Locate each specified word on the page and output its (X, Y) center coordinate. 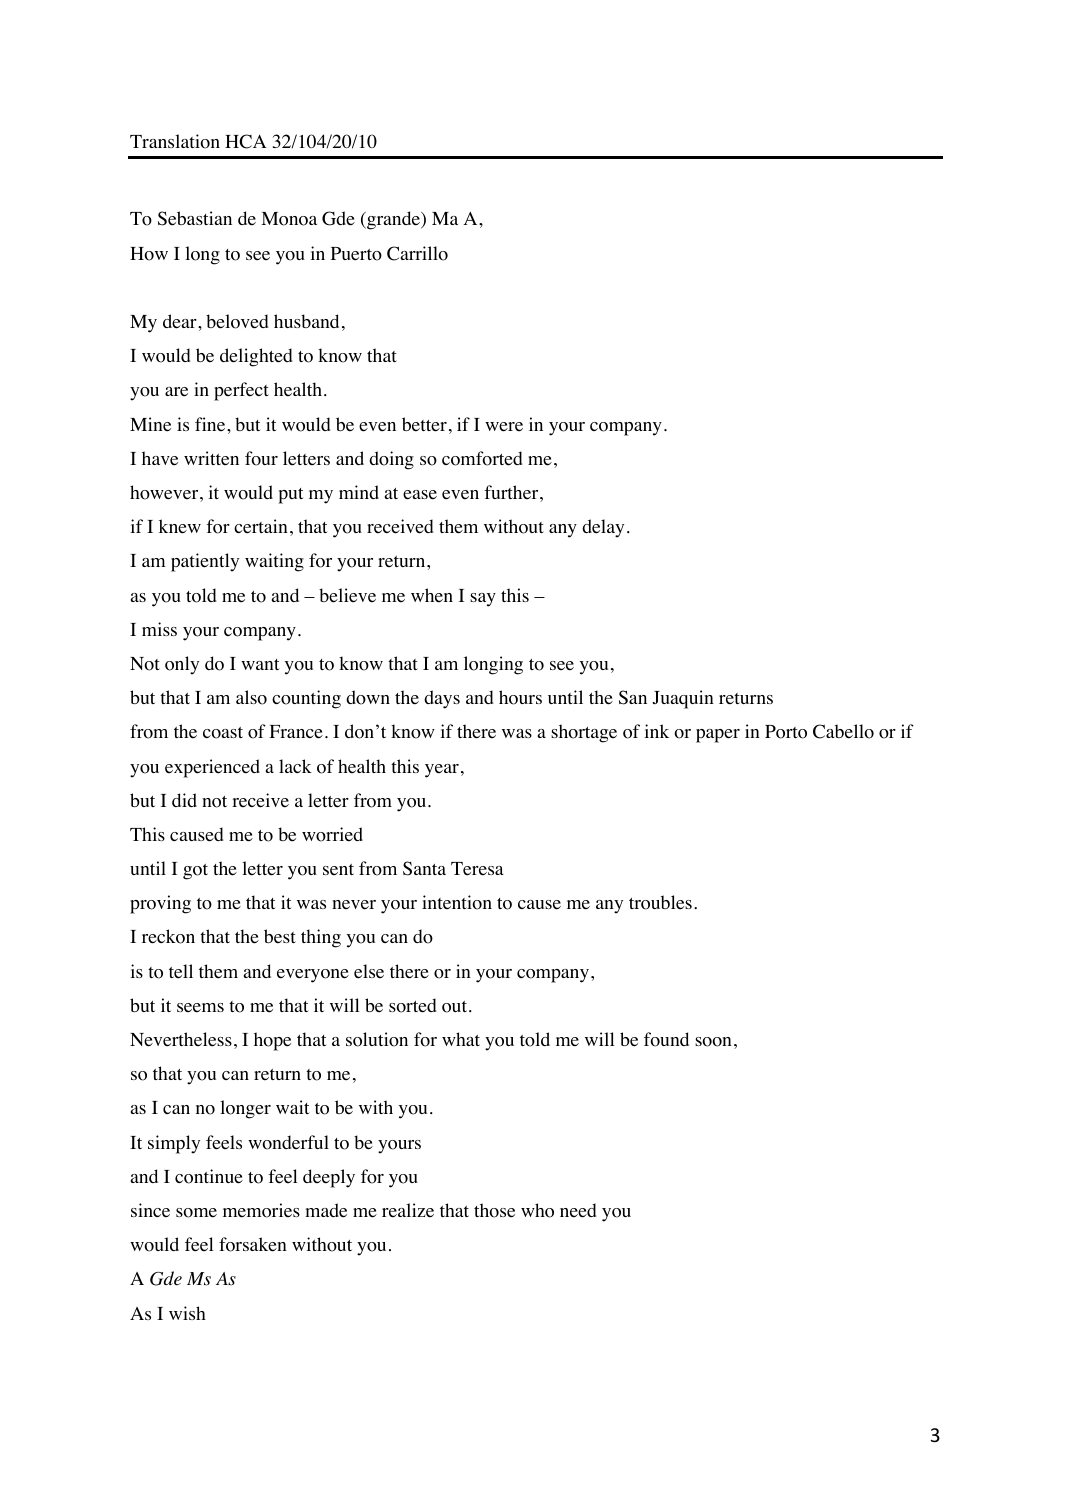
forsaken (253, 1244)
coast (223, 733)
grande (393, 220)
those (494, 1210)
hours (520, 697)
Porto (786, 732)
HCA (246, 141)
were (504, 427)
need (578, 1210)
